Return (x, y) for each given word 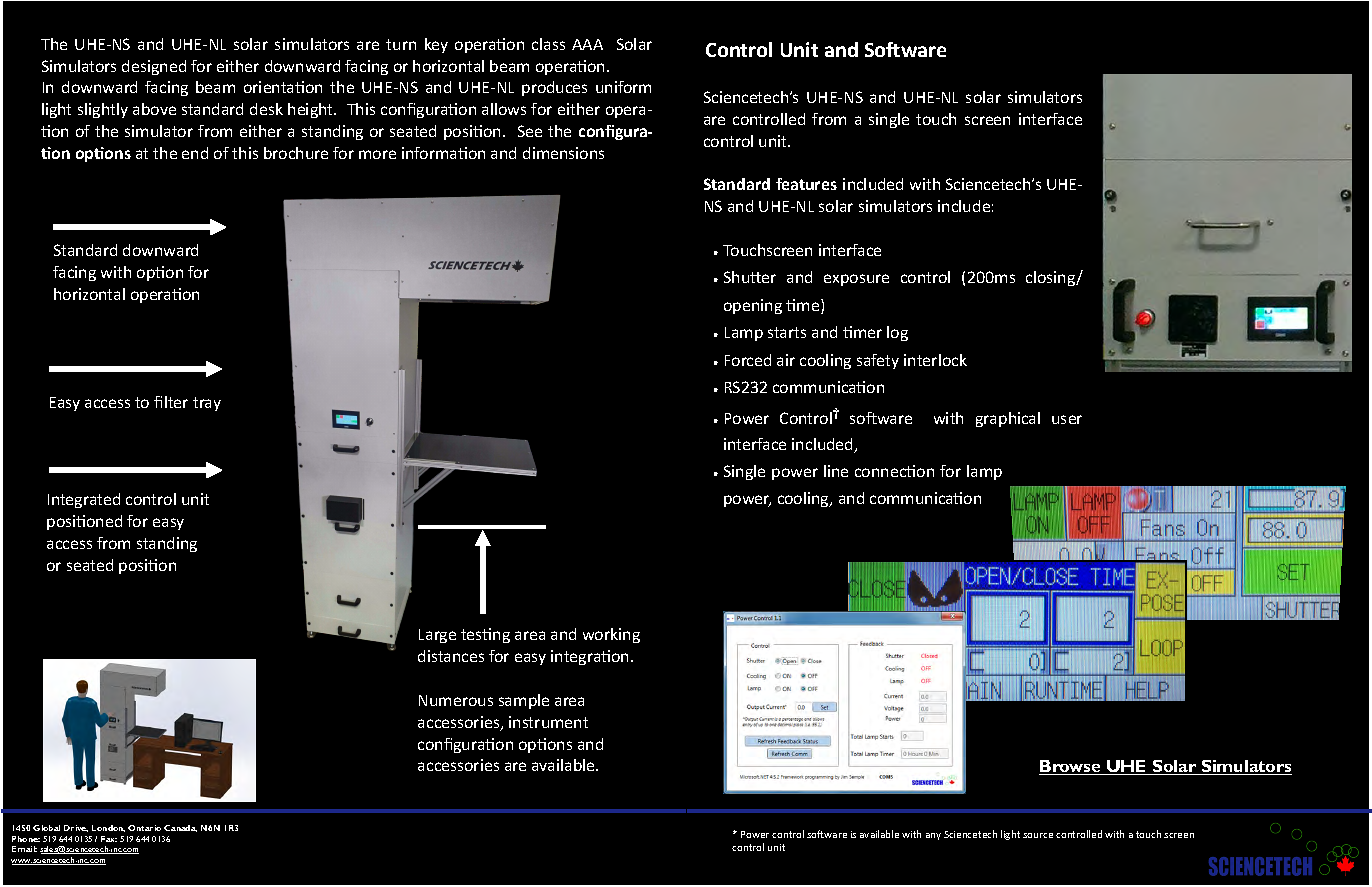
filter (171, 402)
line (836, 471)
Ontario (144, 828)
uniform (623, 87)
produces (554, 88)
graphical (1008, 419)
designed (154, 67)
